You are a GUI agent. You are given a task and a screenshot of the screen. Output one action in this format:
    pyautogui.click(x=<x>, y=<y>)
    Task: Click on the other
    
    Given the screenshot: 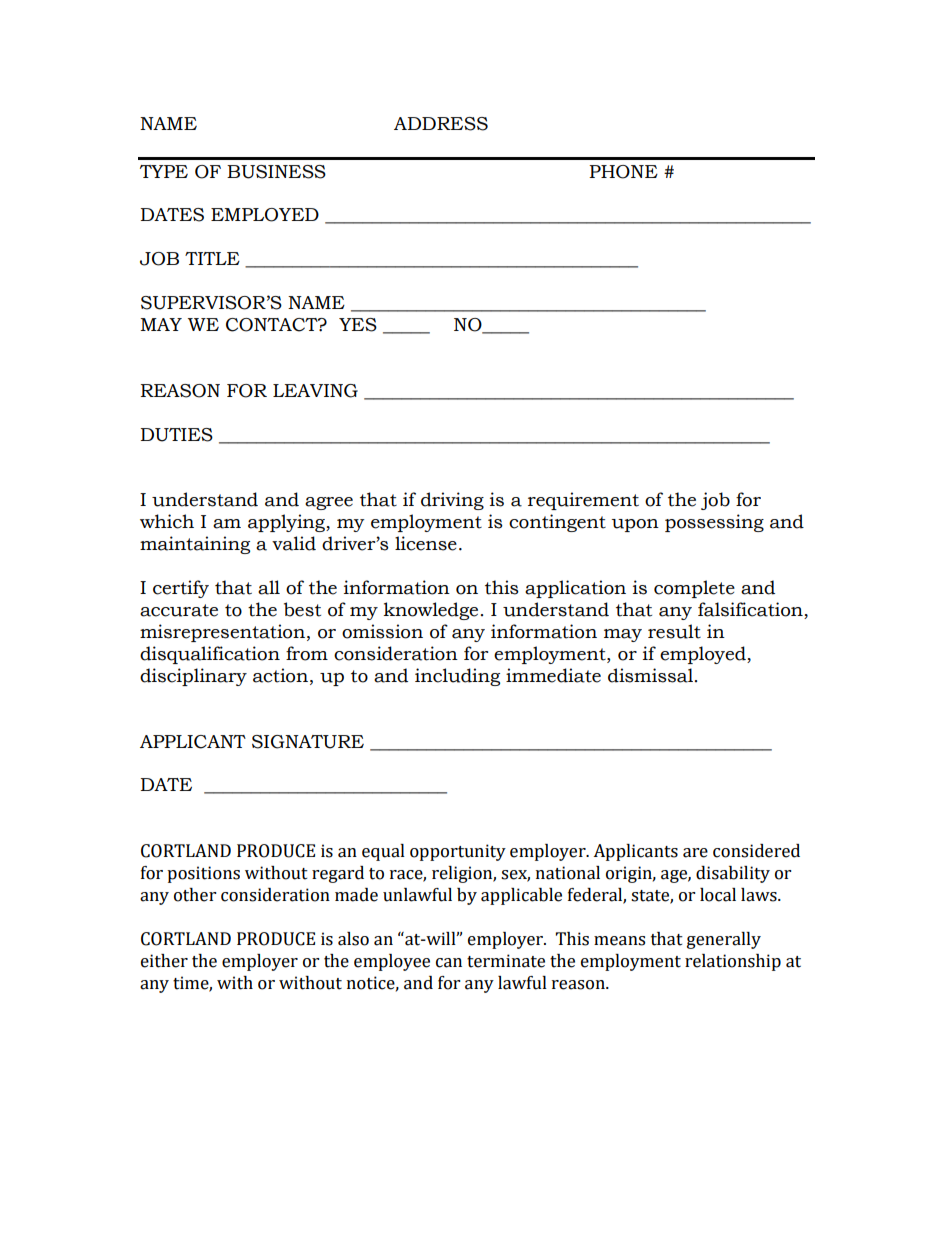 What is the action you would take?
    pyautogui.click(x=195, y=895)
